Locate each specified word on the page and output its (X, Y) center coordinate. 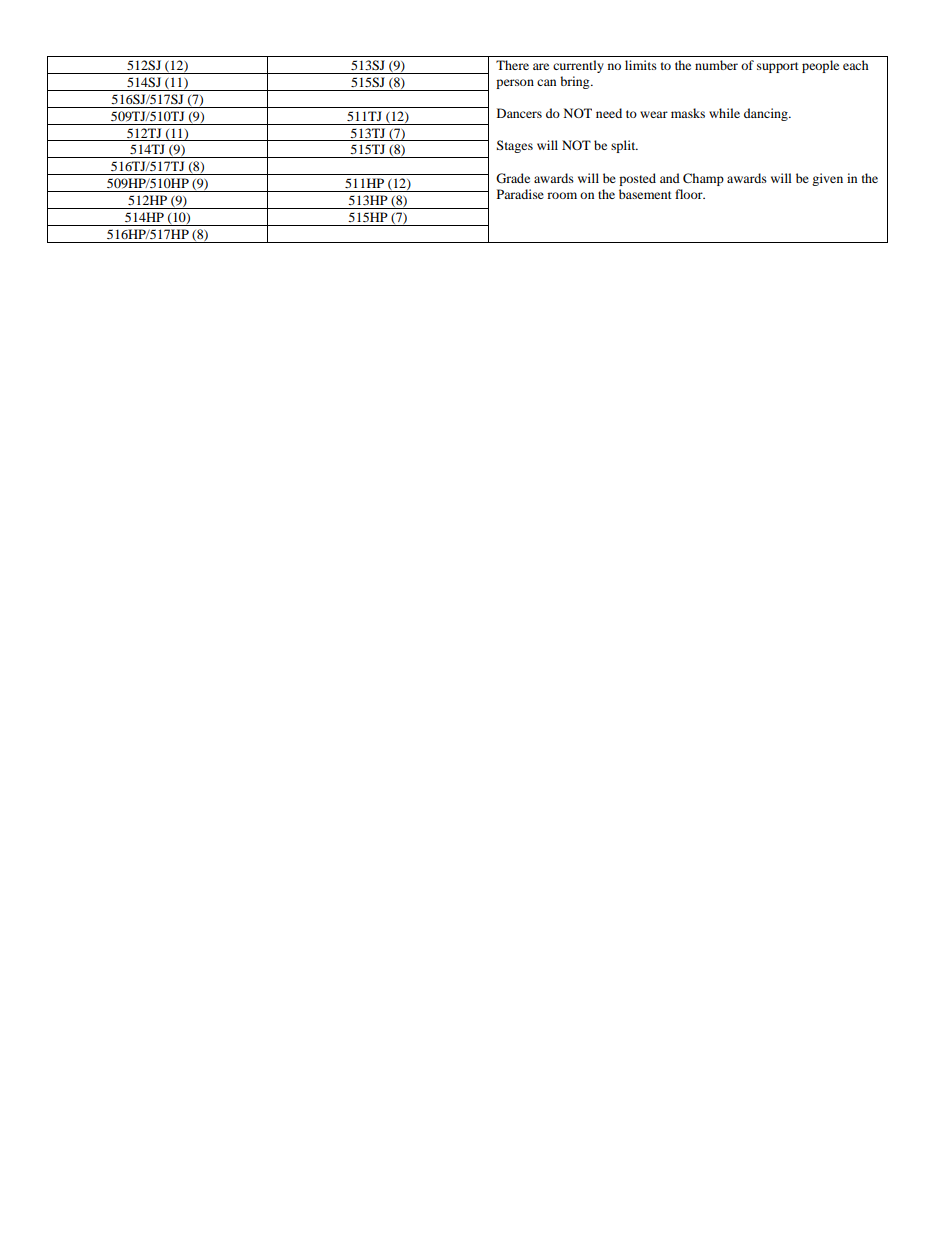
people (820, 66)
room (562, 195)
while (724, 113)
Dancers (519, 113)
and (670, 178)
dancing (767, 114)
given (827, 179)
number (716, 65)
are (541, 66)
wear (654, 114)
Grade (513, 178)
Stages (515, 146)
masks (688, 113)
